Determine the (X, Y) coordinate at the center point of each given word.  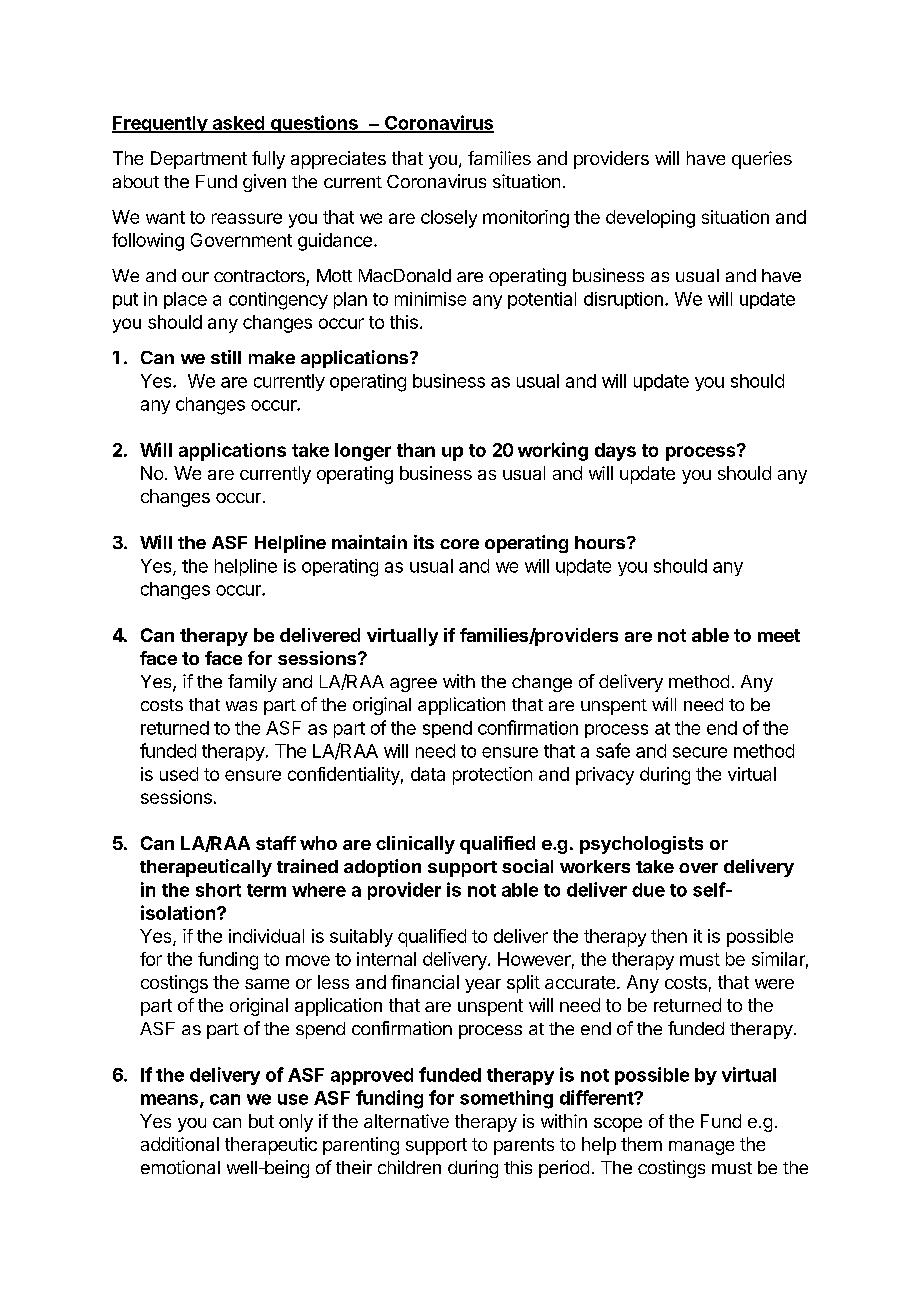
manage (701, 1148)
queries (762, 160)
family (252, 683)
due (648, 890)
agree (413, 685)
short (218, 890)
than (416, 450)
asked (238, 124)
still (226, 357)
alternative (406, 1121)
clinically (415, 845)
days (615, 452)
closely (449, 219)
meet (779, 635)
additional (180, 1144)
